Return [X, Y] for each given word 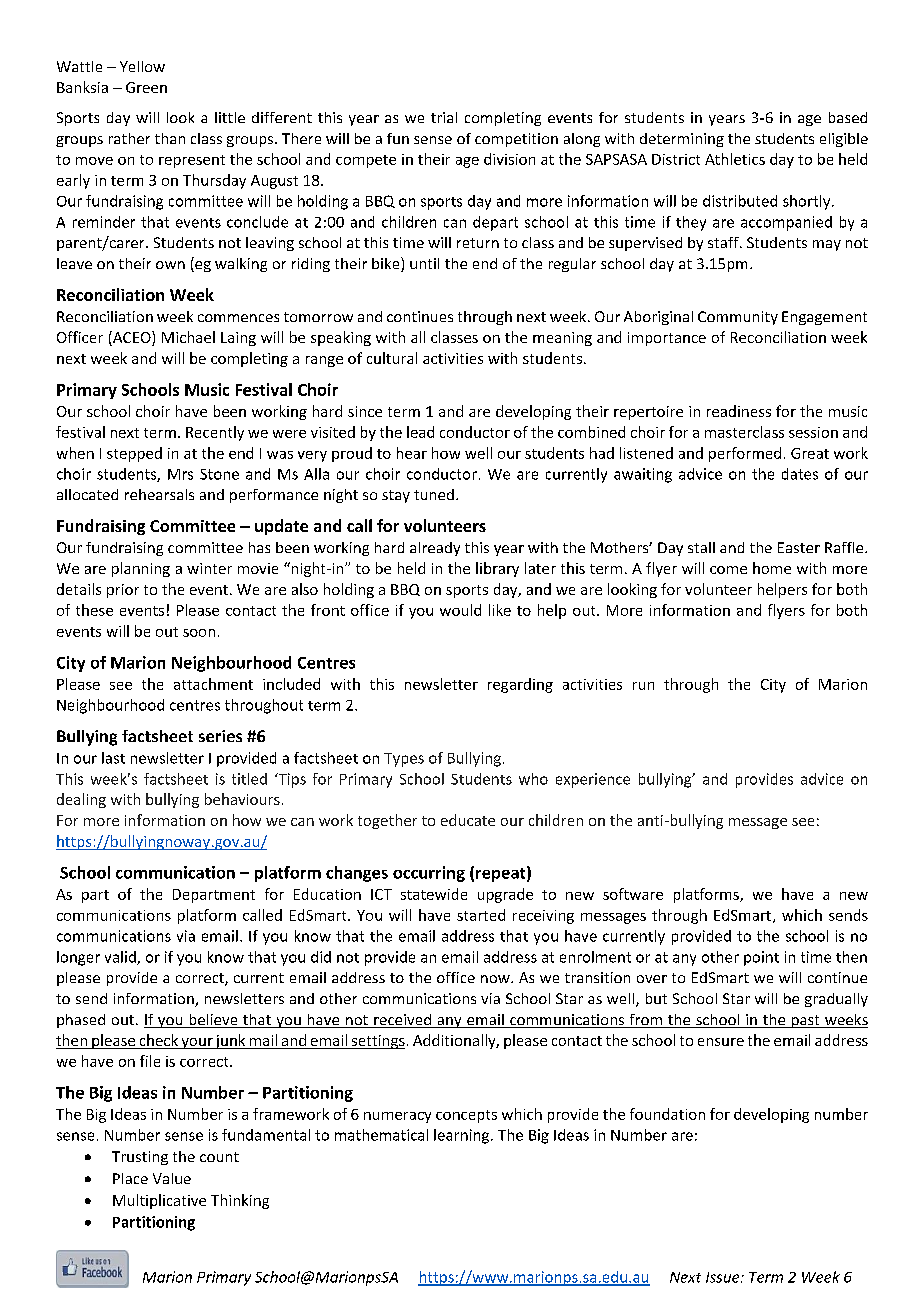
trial [444, 117]
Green [146, 87]
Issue [724, 1277]
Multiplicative [159, 1201]
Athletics [735, 159]
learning [463, 1136]
